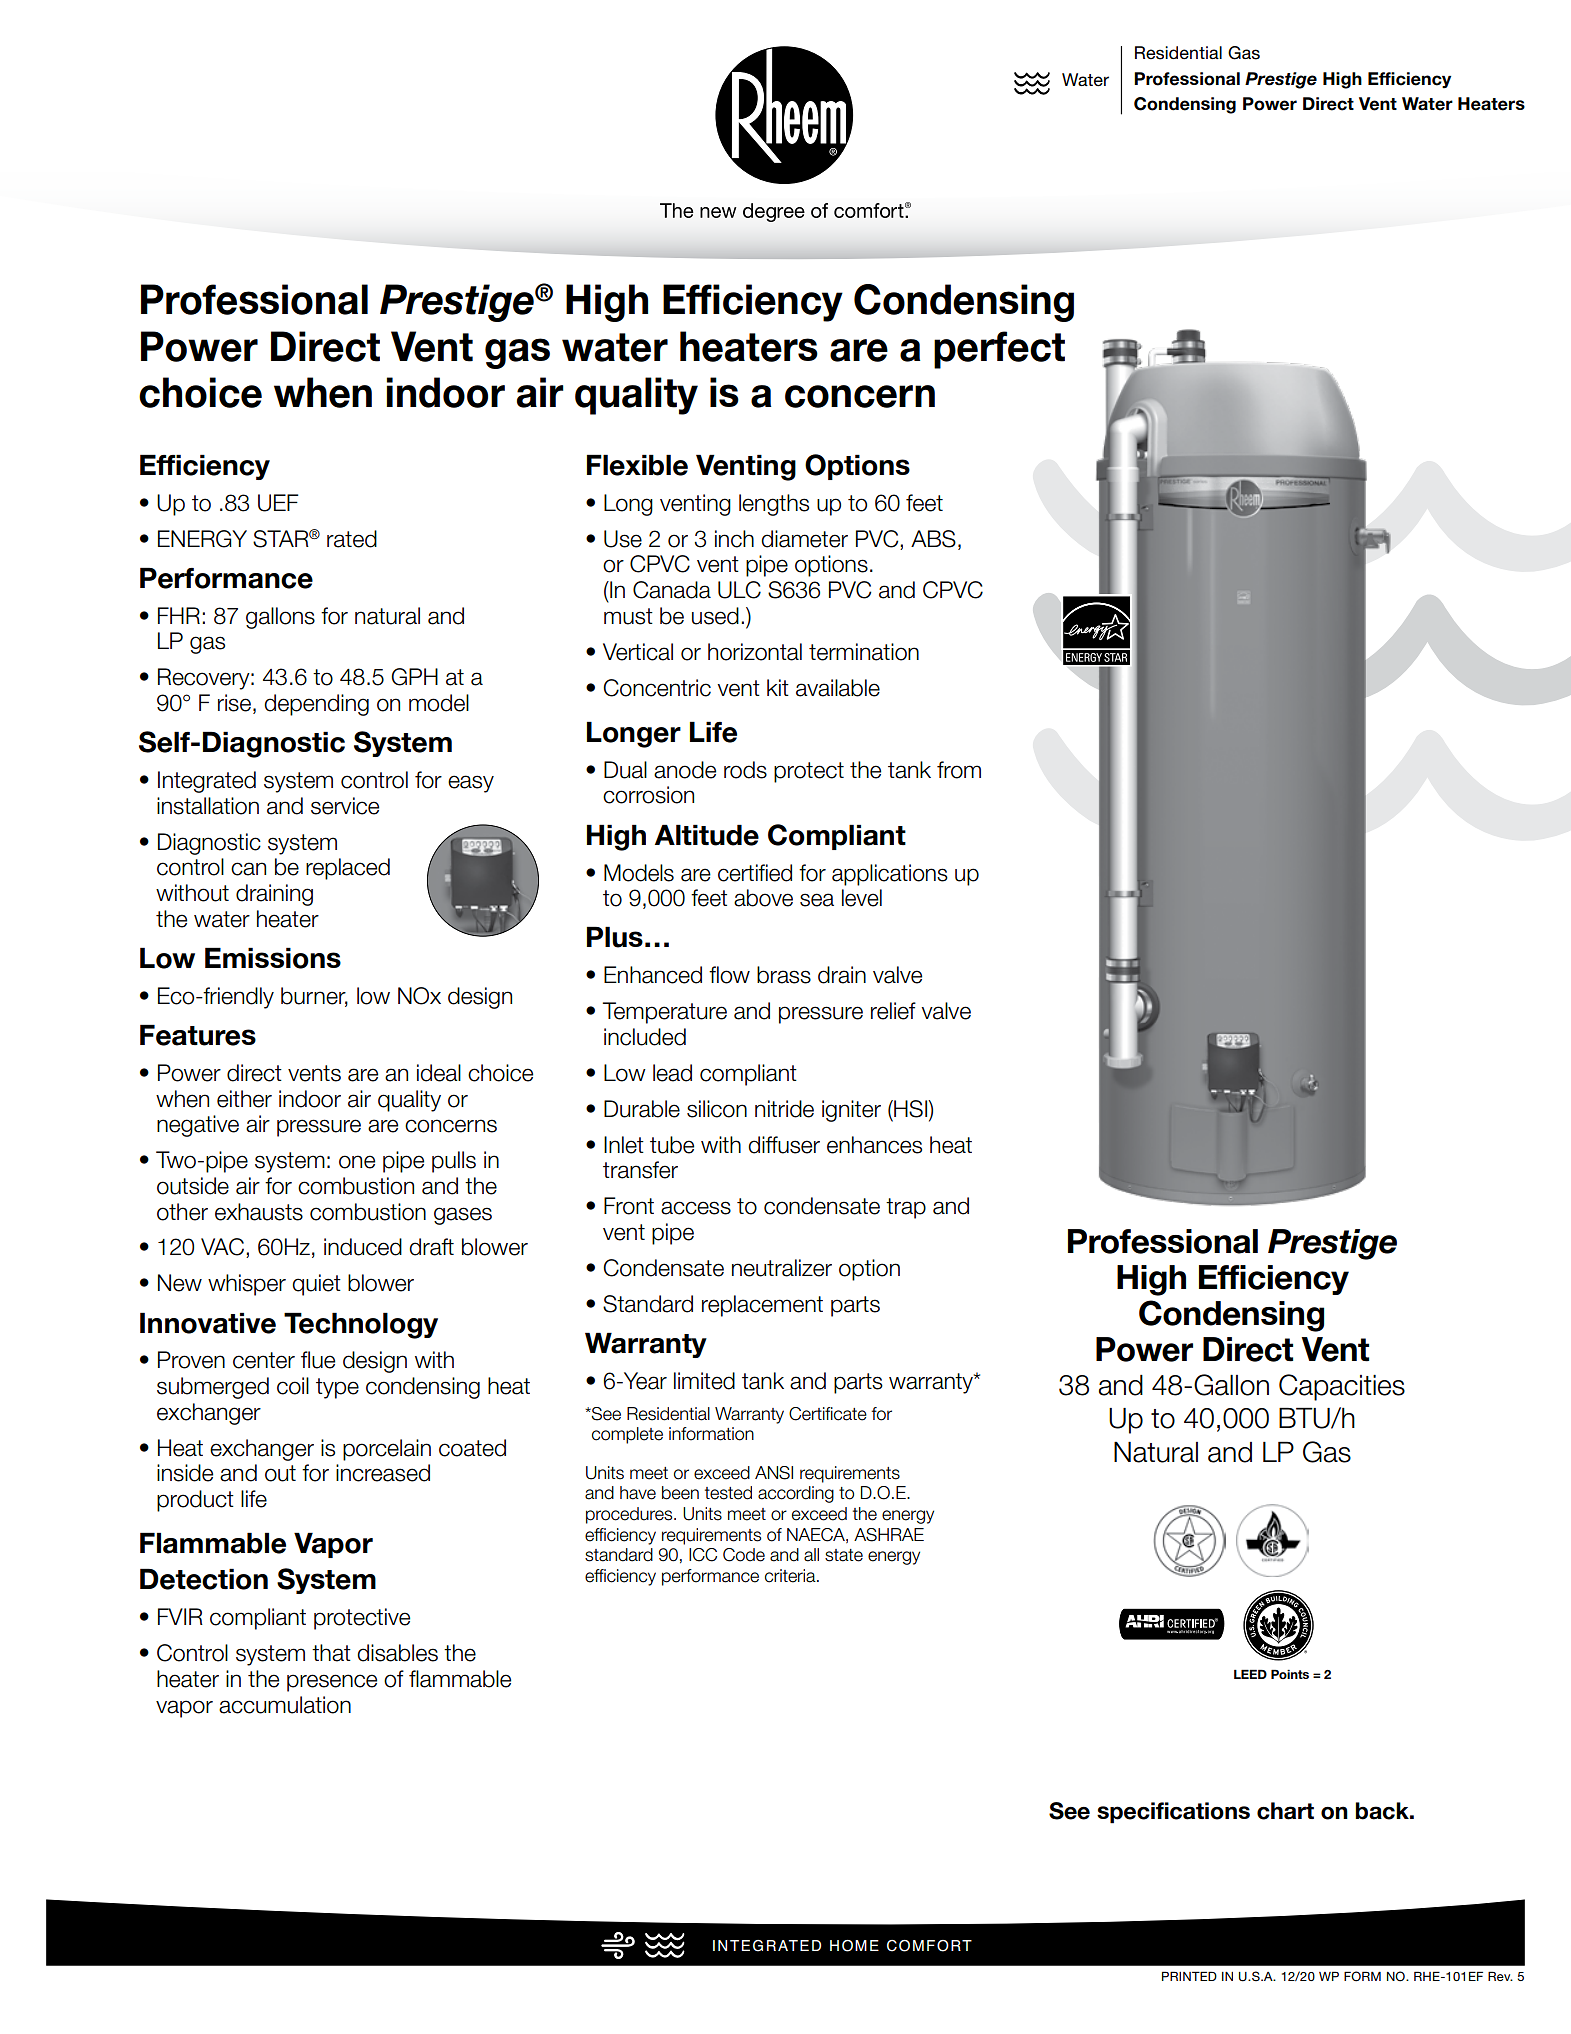  Describe the element at coordinates (331, 1653) in the image. I see `that` at that location.
